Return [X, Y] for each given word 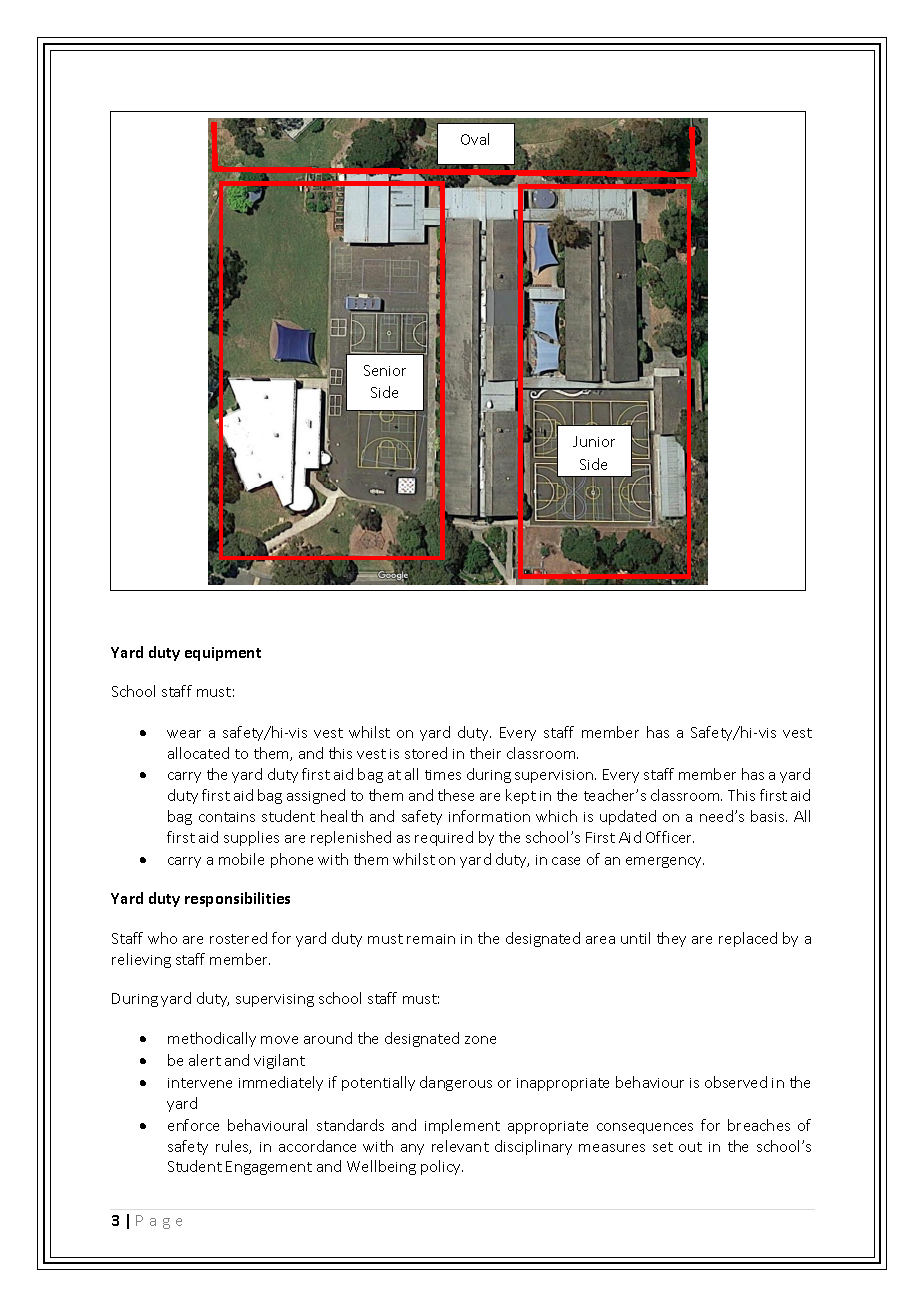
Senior [385, 370]
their [485, 753]
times [443, 775]
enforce [193, 1125]
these [456, 795]
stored [426, 753]
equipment [223, 654]
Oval [475, 139]
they [671, 939]
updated [628, 817]
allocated [198, 753]
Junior [594, 441]
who [162, 938]
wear [184, 734]
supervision [555, 776]
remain [431, 939]
